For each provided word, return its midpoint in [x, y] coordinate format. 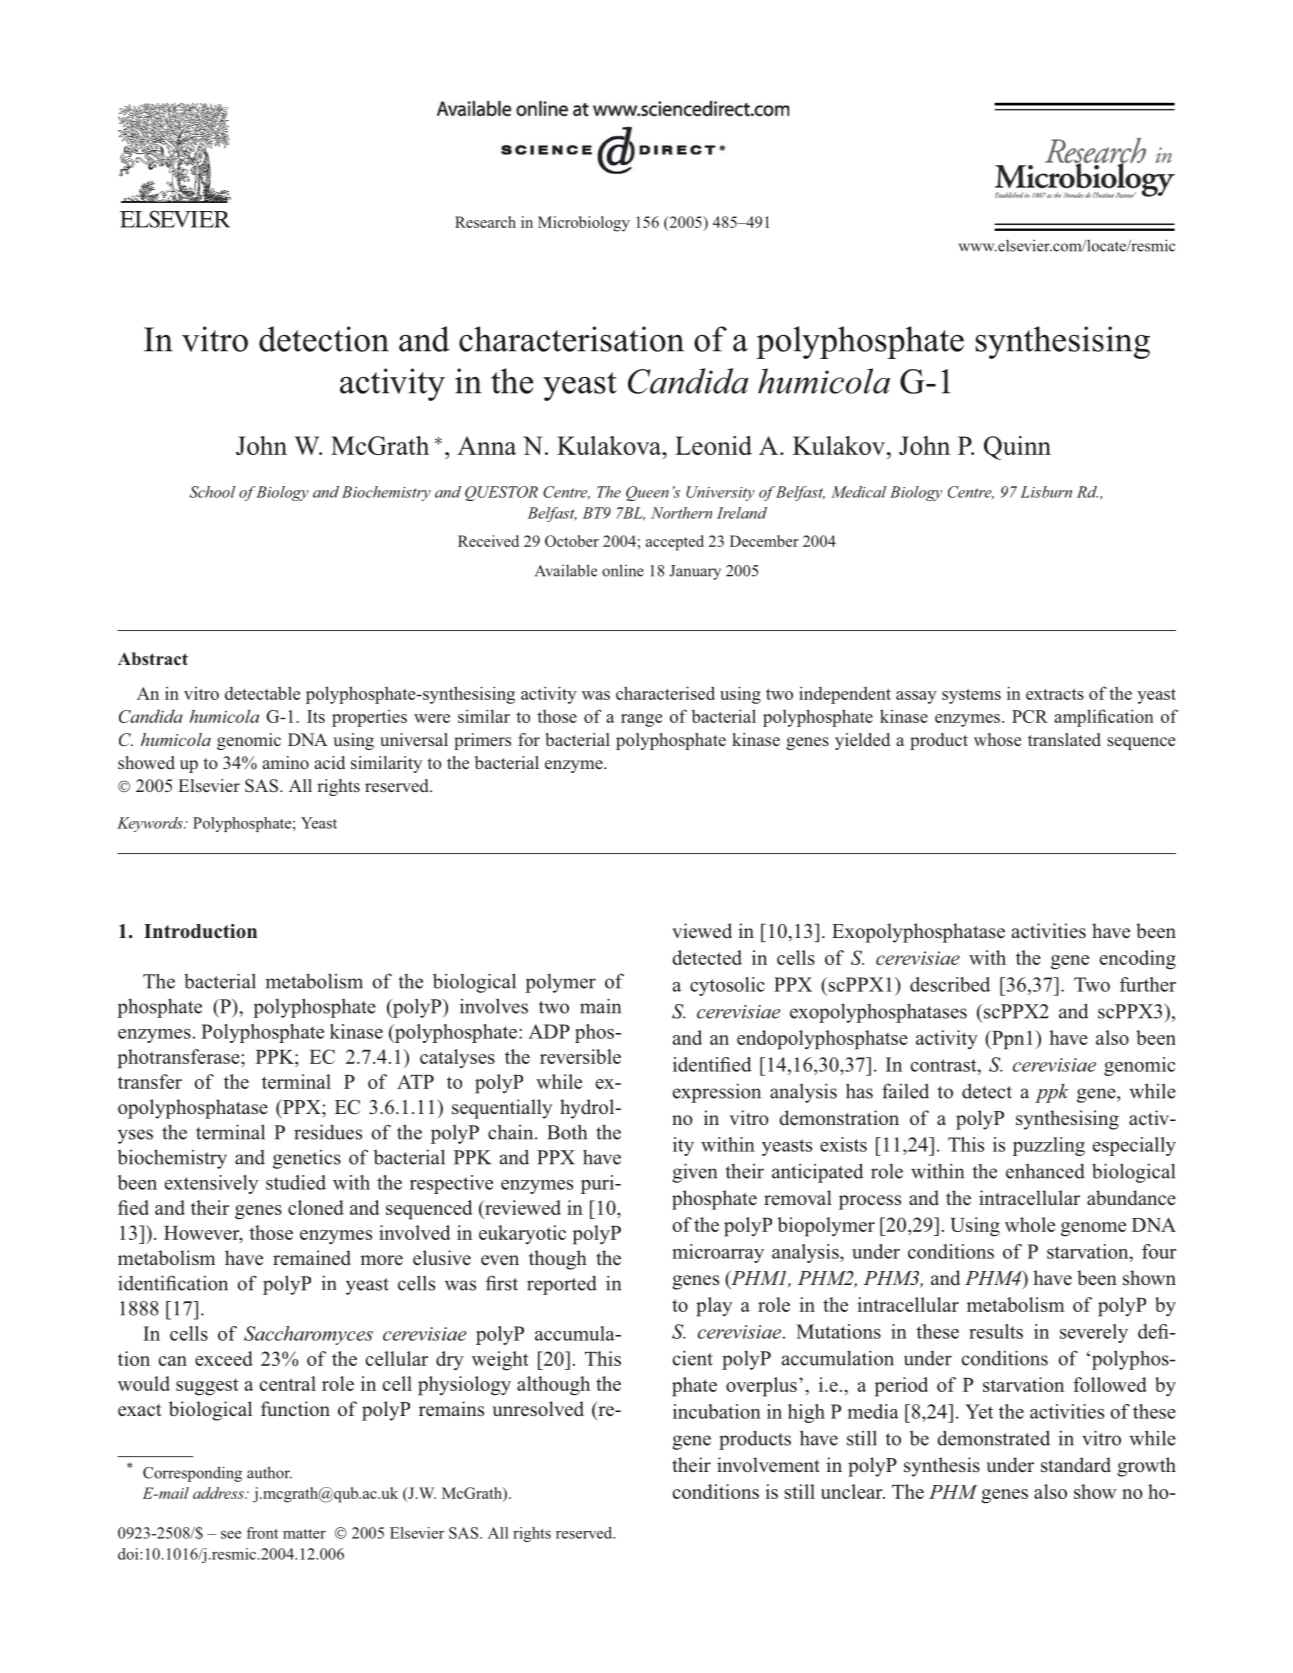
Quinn [1017, 448]
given [694, 1173]
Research [485, 222]
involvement [768, 1465]
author [269, 1472]
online [623, 570]
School [212, 492]
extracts [1055, 694]
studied [296, 1182]
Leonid [713, 445]
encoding [1138, 960]
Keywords [151, 824]
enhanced [1045, 1171]
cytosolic [727, 986]
